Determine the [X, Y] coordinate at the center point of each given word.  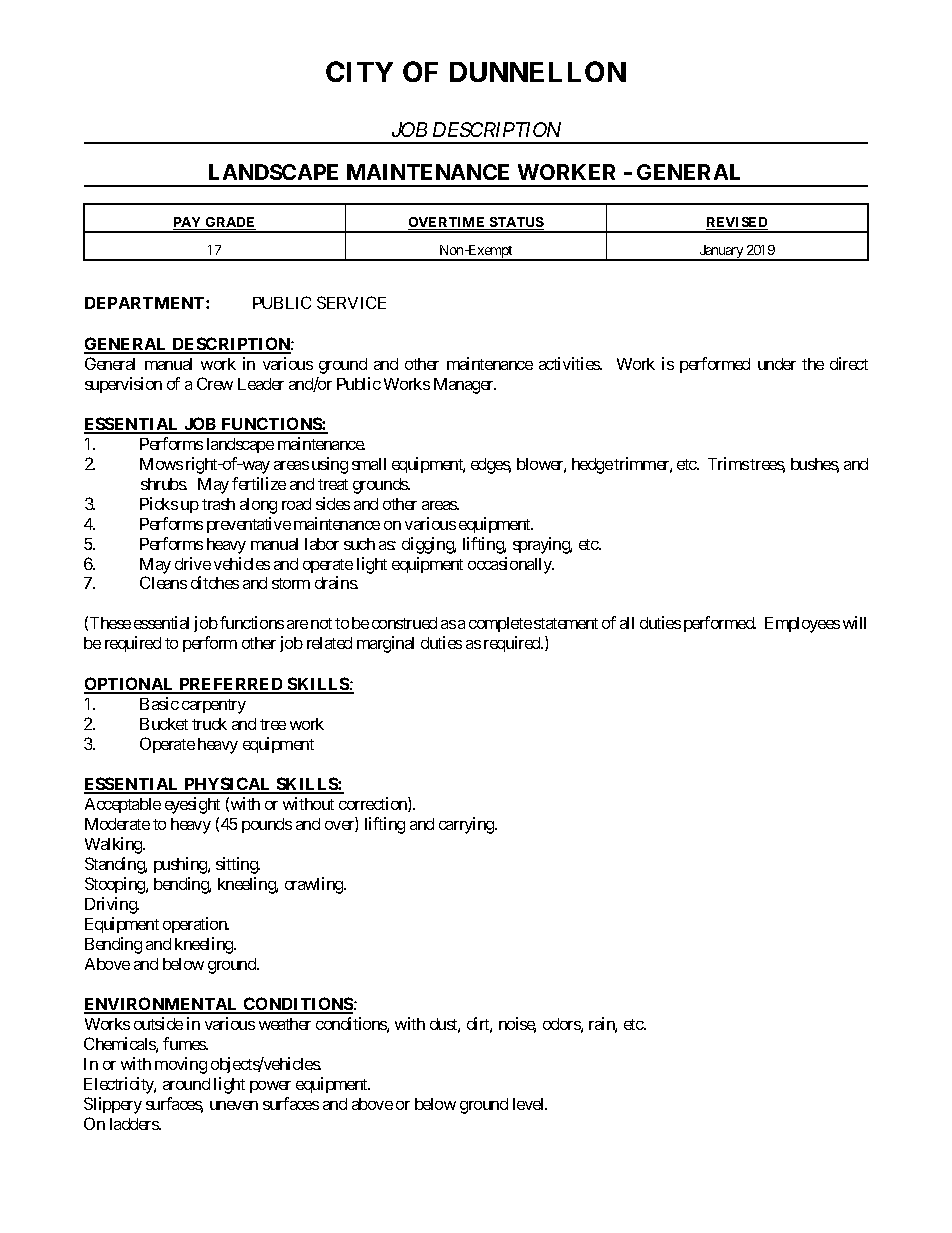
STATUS [515, 223]
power [270, 1087]
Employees [802, 625]
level [530, 1104]
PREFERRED [231, 685]
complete [500, 624]
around [186, 1084]
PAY [188, 223]
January [721, 253]
